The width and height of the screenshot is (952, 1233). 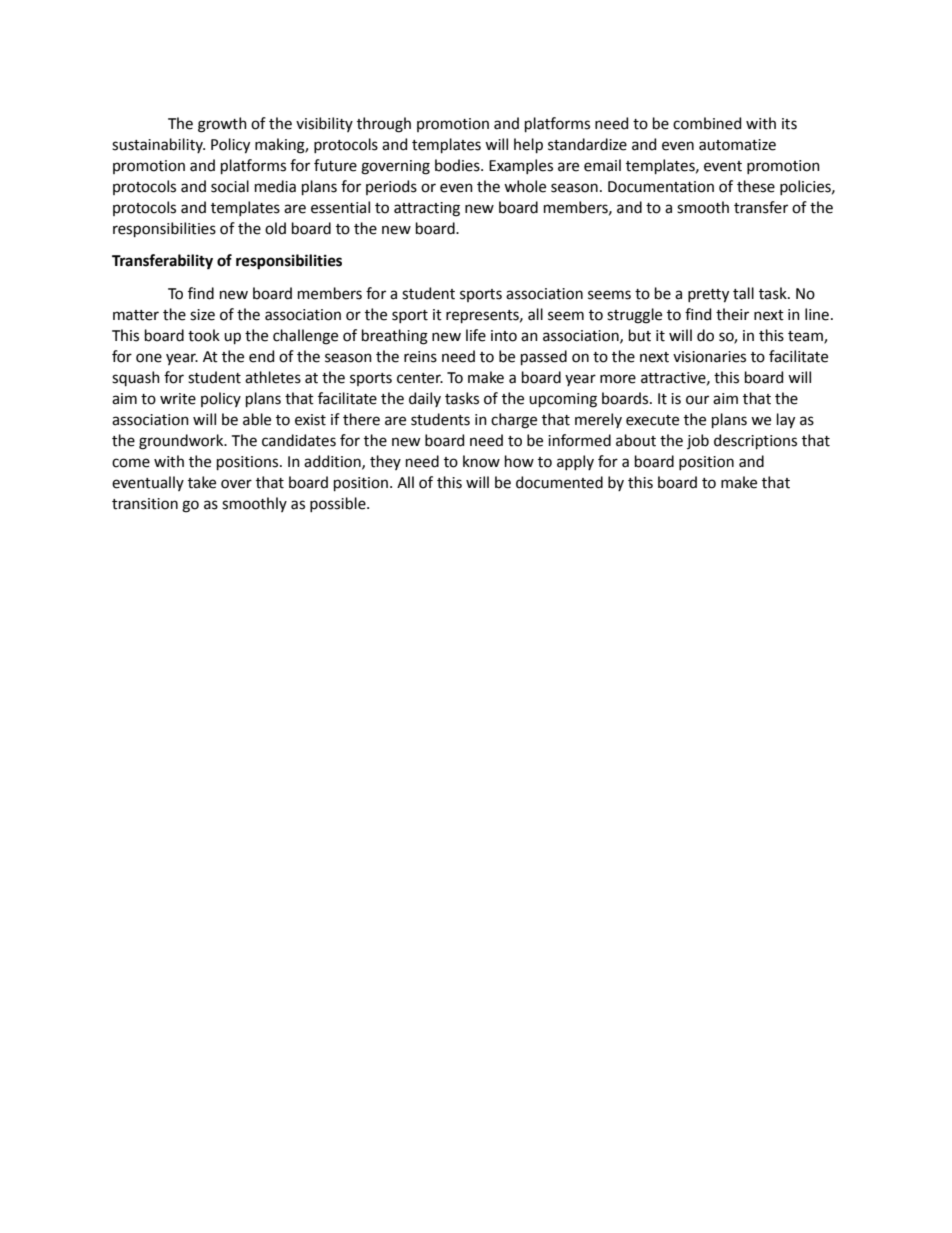 I want to click on take, so click(x=202, y=482).
